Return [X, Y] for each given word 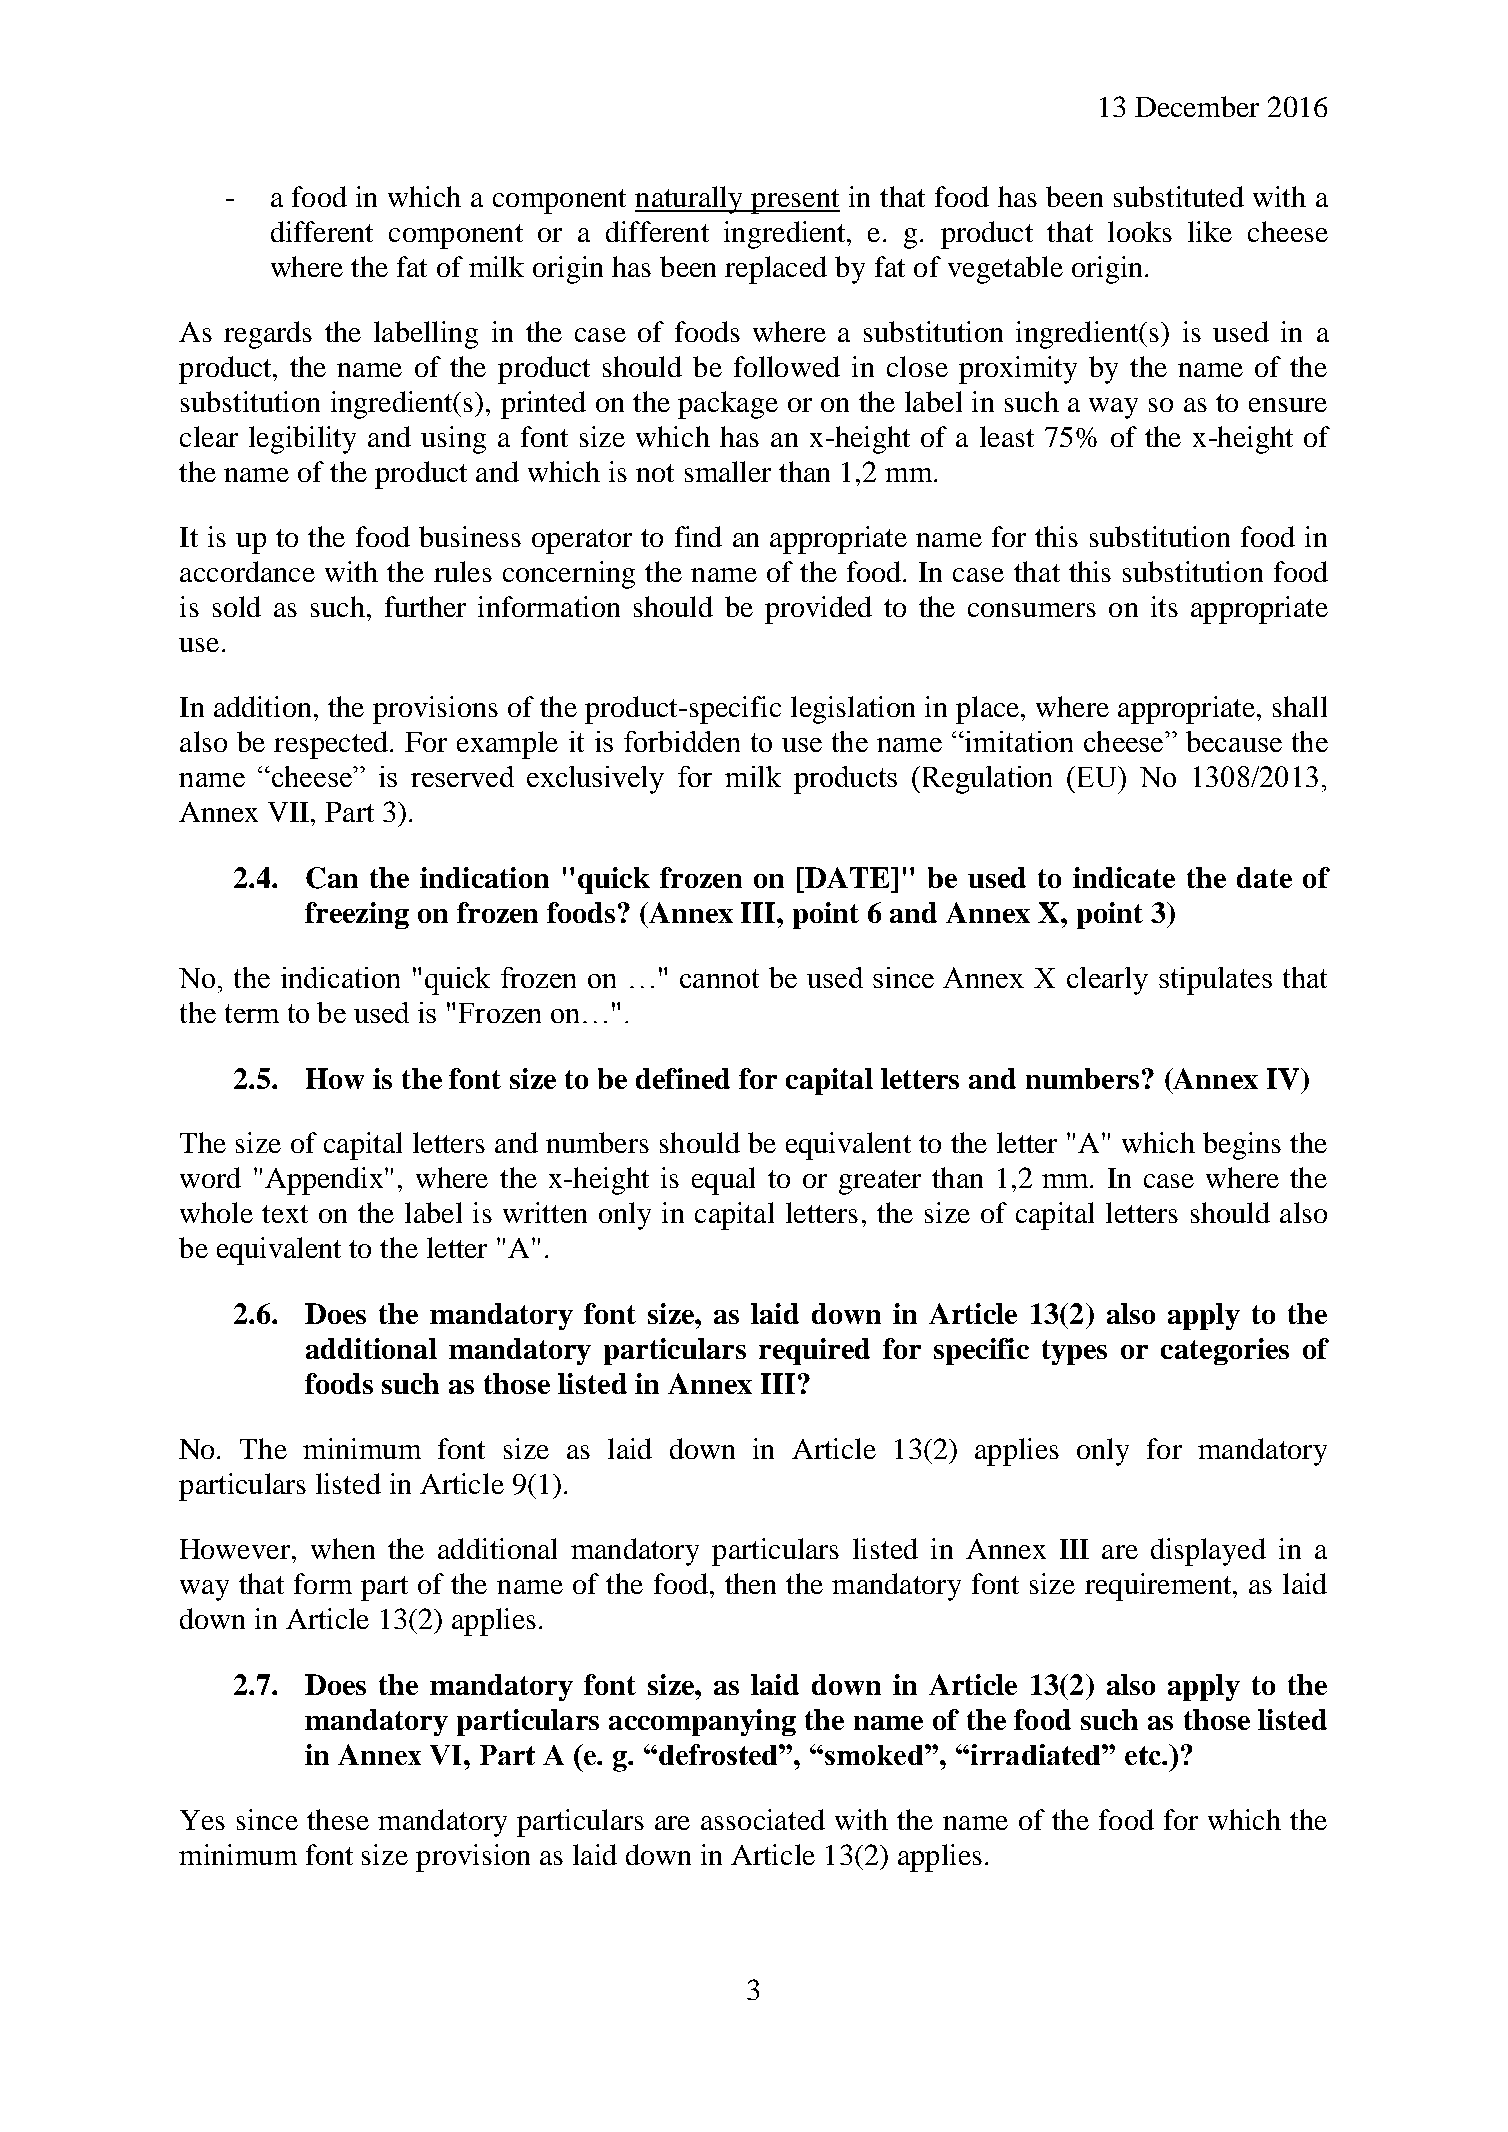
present [794, 201]
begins [1242, 1146]
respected [332, 745]
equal [723, 1181]
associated [763, 1819]
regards [268, 335]
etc [1144, 1755]
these [338, 1819]
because [1234, 741]
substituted [1179, 196]
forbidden [682, 741]
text [285, 1214]
